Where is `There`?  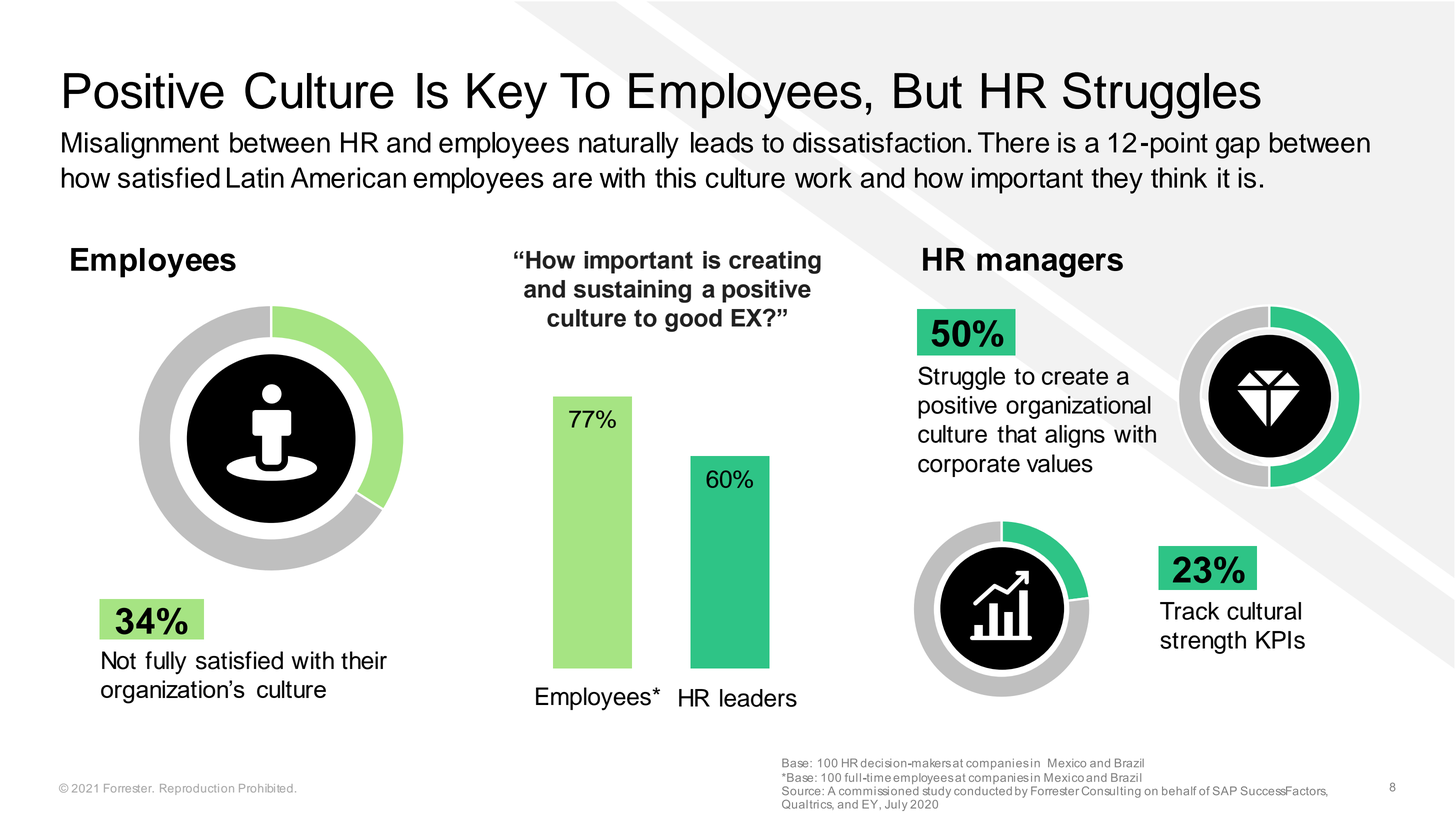 There is located at coordinates (1013, 142).
